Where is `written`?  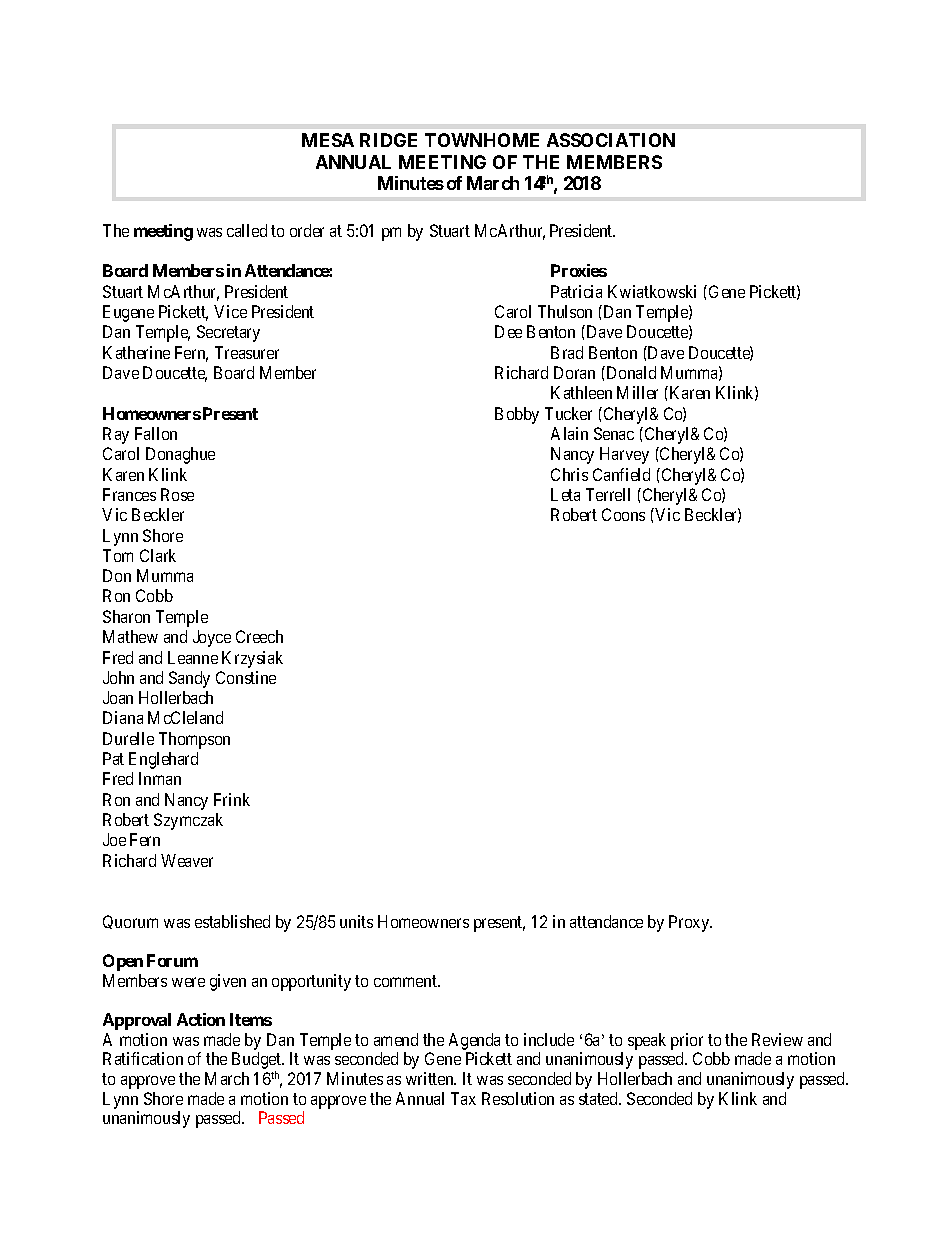
written is located at coordinates (431, 1078).
